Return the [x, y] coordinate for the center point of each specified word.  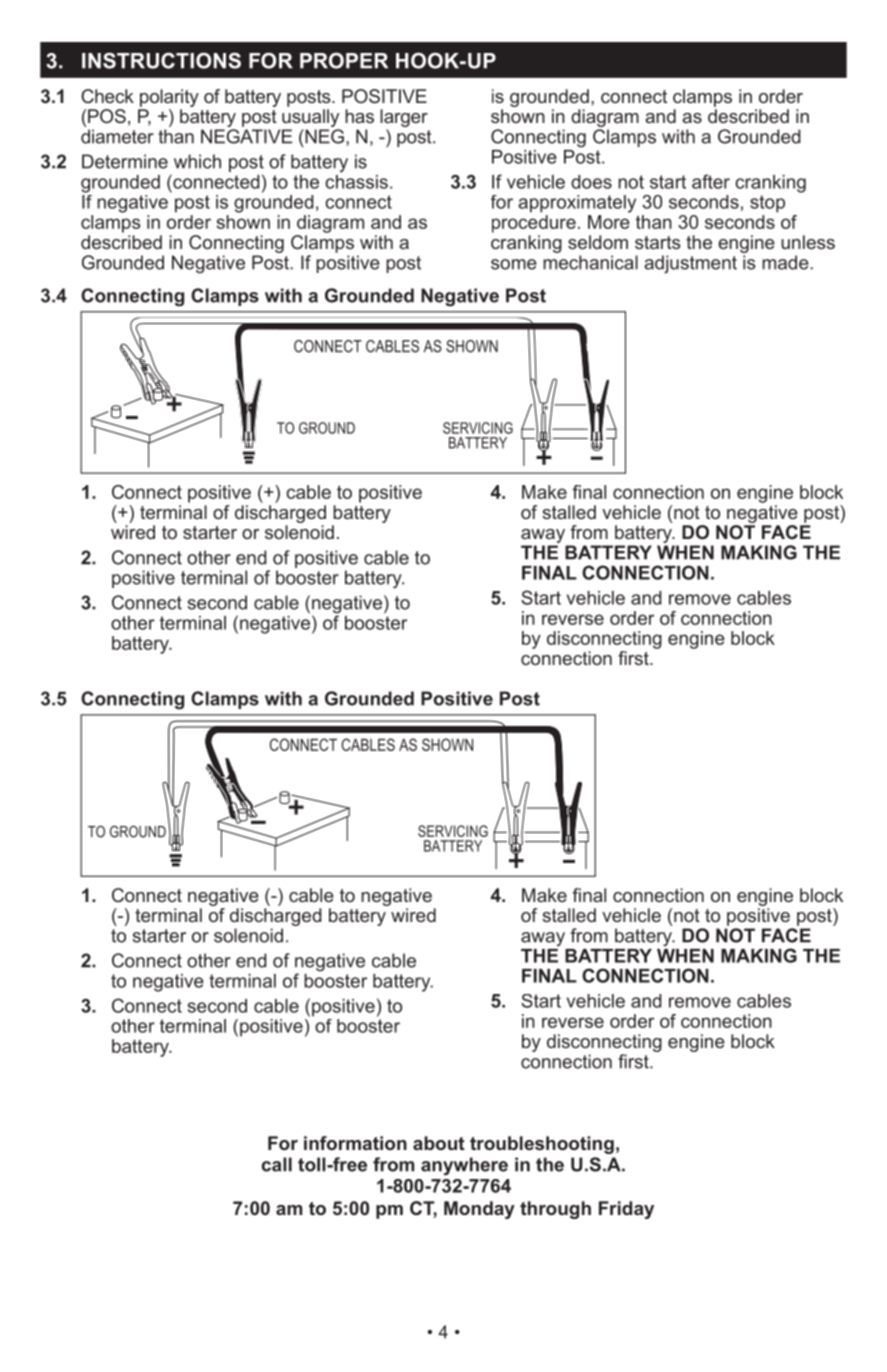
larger [404, 119]
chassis [356, 182]
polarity [169, 98]
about [439, 1143]
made [786, 262]
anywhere [464, 1166]
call [277, 1164]
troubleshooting [542, 1145]
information [355, 1143]
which [197, 161]
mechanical [590, 262]
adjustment [690, 264]
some [514, 264]
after [711, 181]
